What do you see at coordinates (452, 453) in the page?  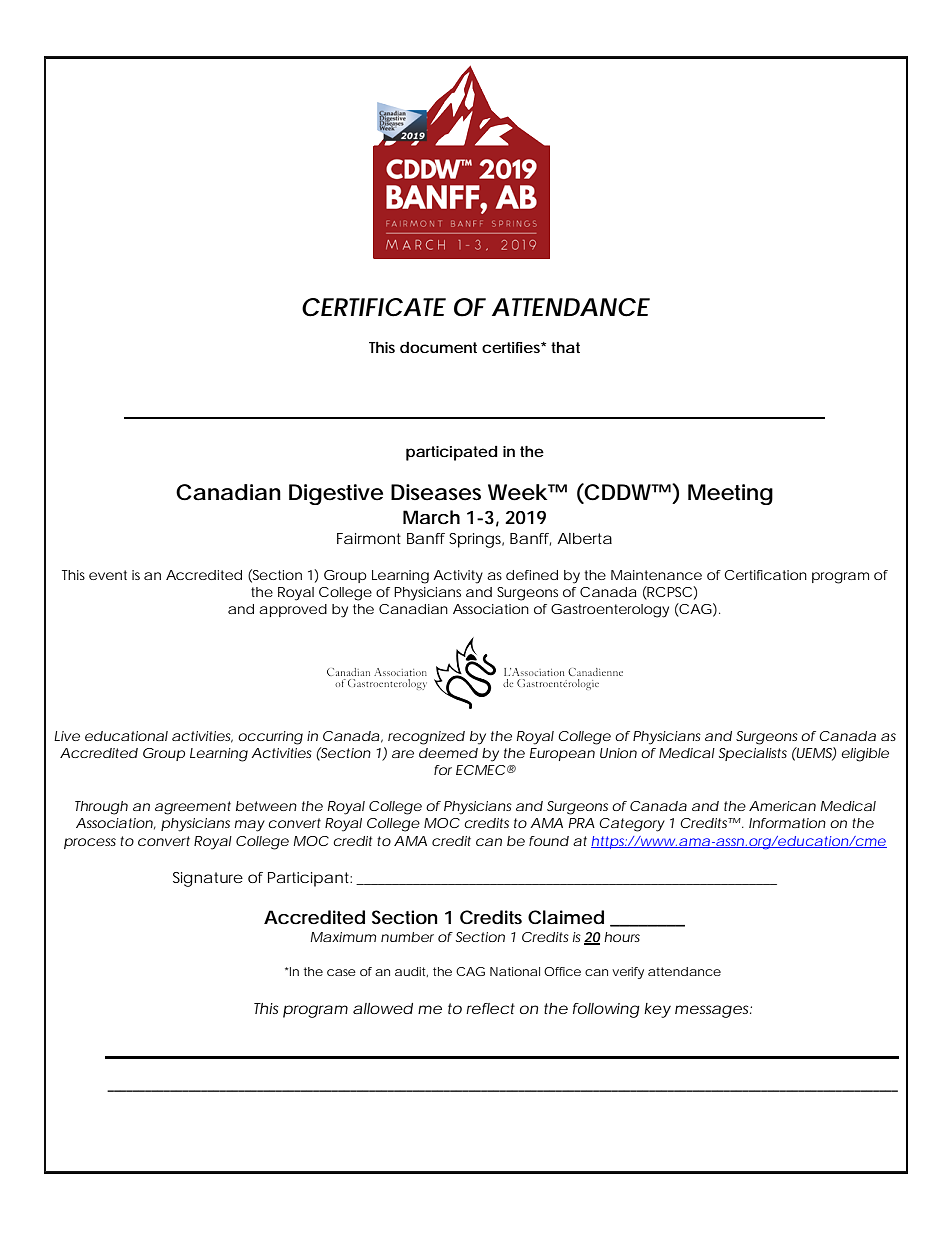 I see `participated` at bounding box center [452, 453].
